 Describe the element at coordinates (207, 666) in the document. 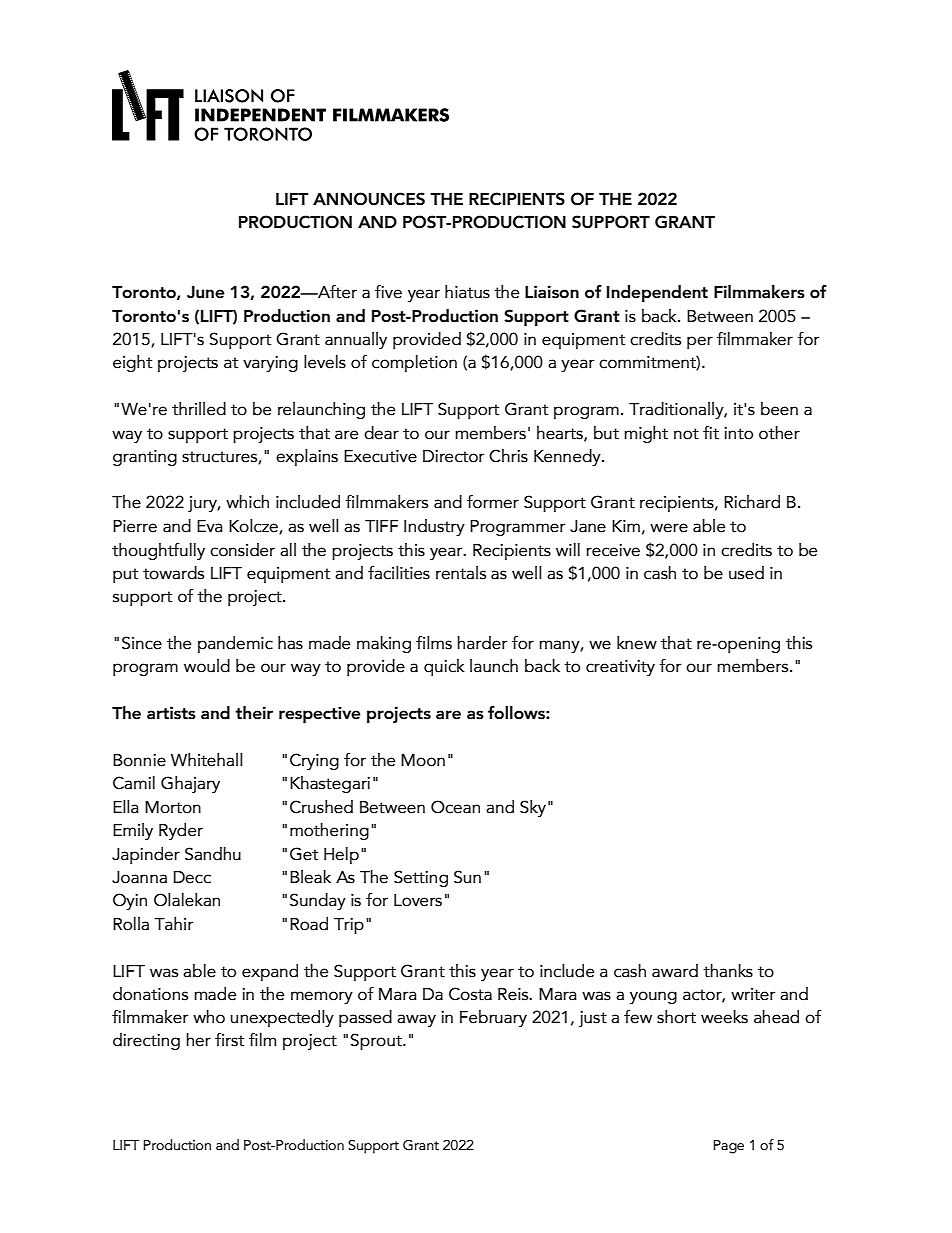

I see `would` at that location.
